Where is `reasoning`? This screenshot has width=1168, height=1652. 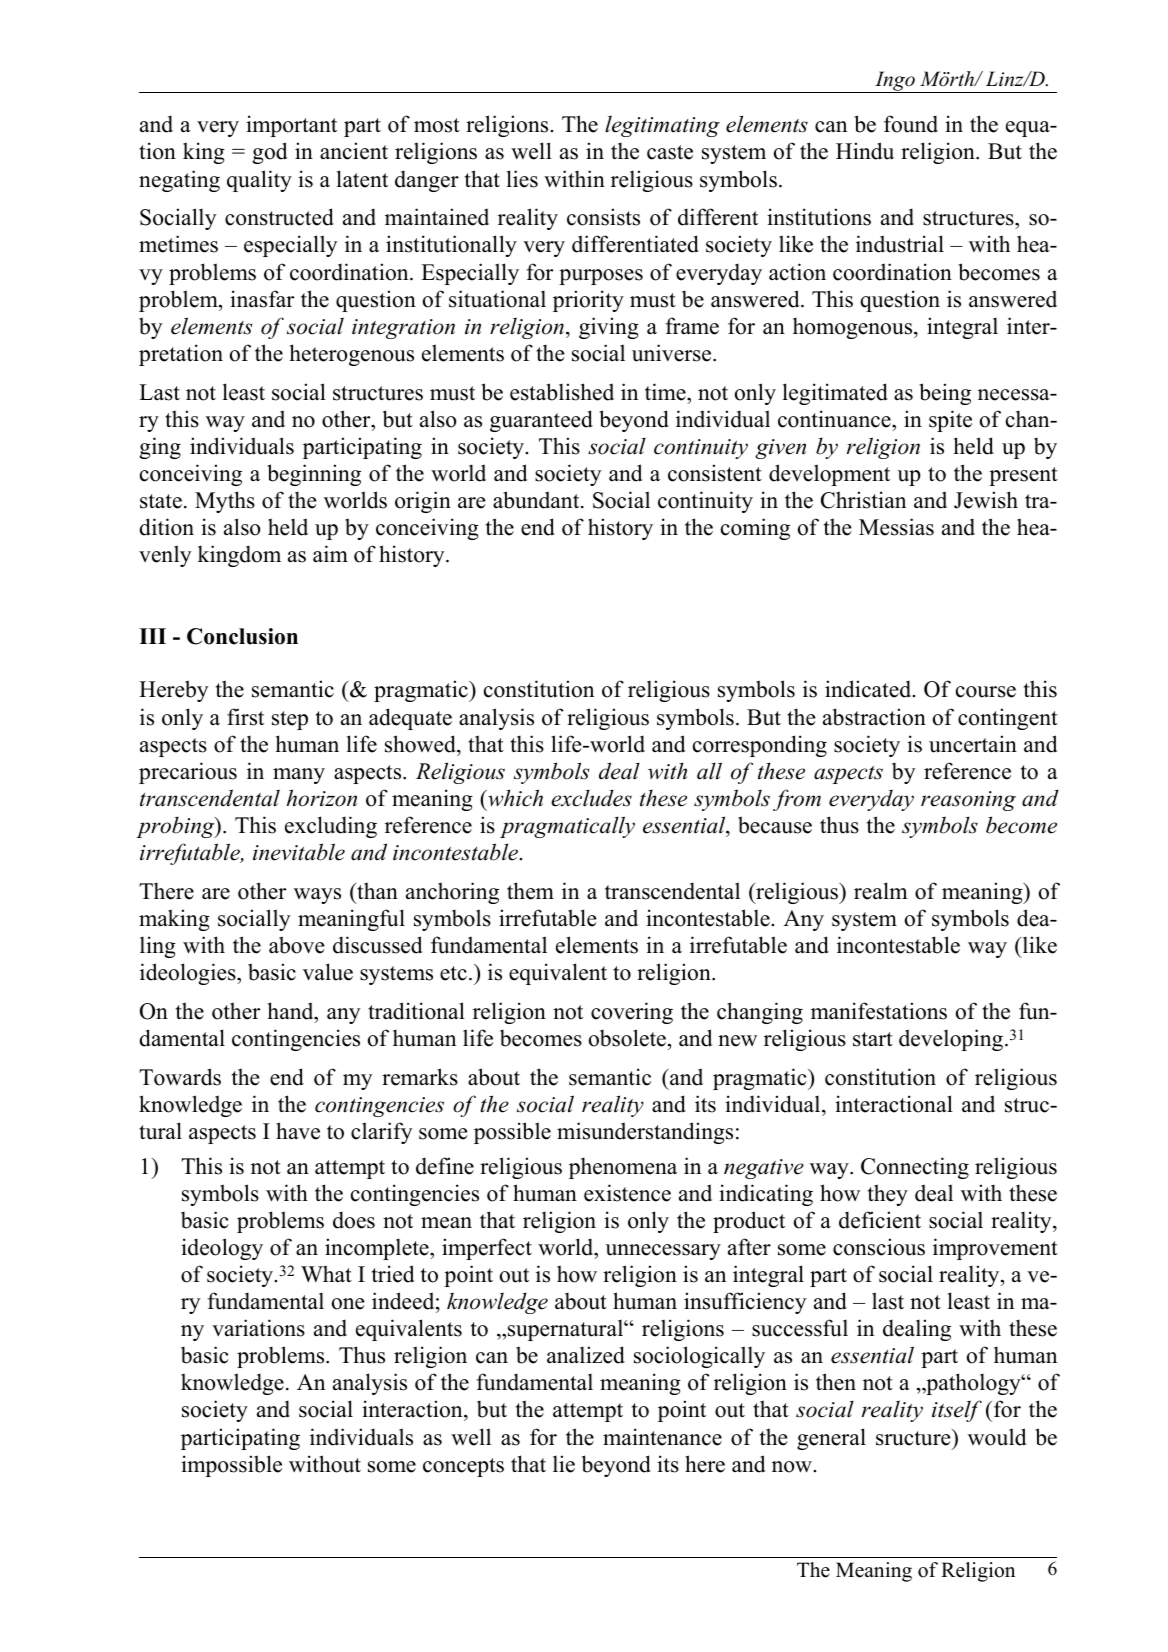 reasoning is located at coordinates (968, 801).
